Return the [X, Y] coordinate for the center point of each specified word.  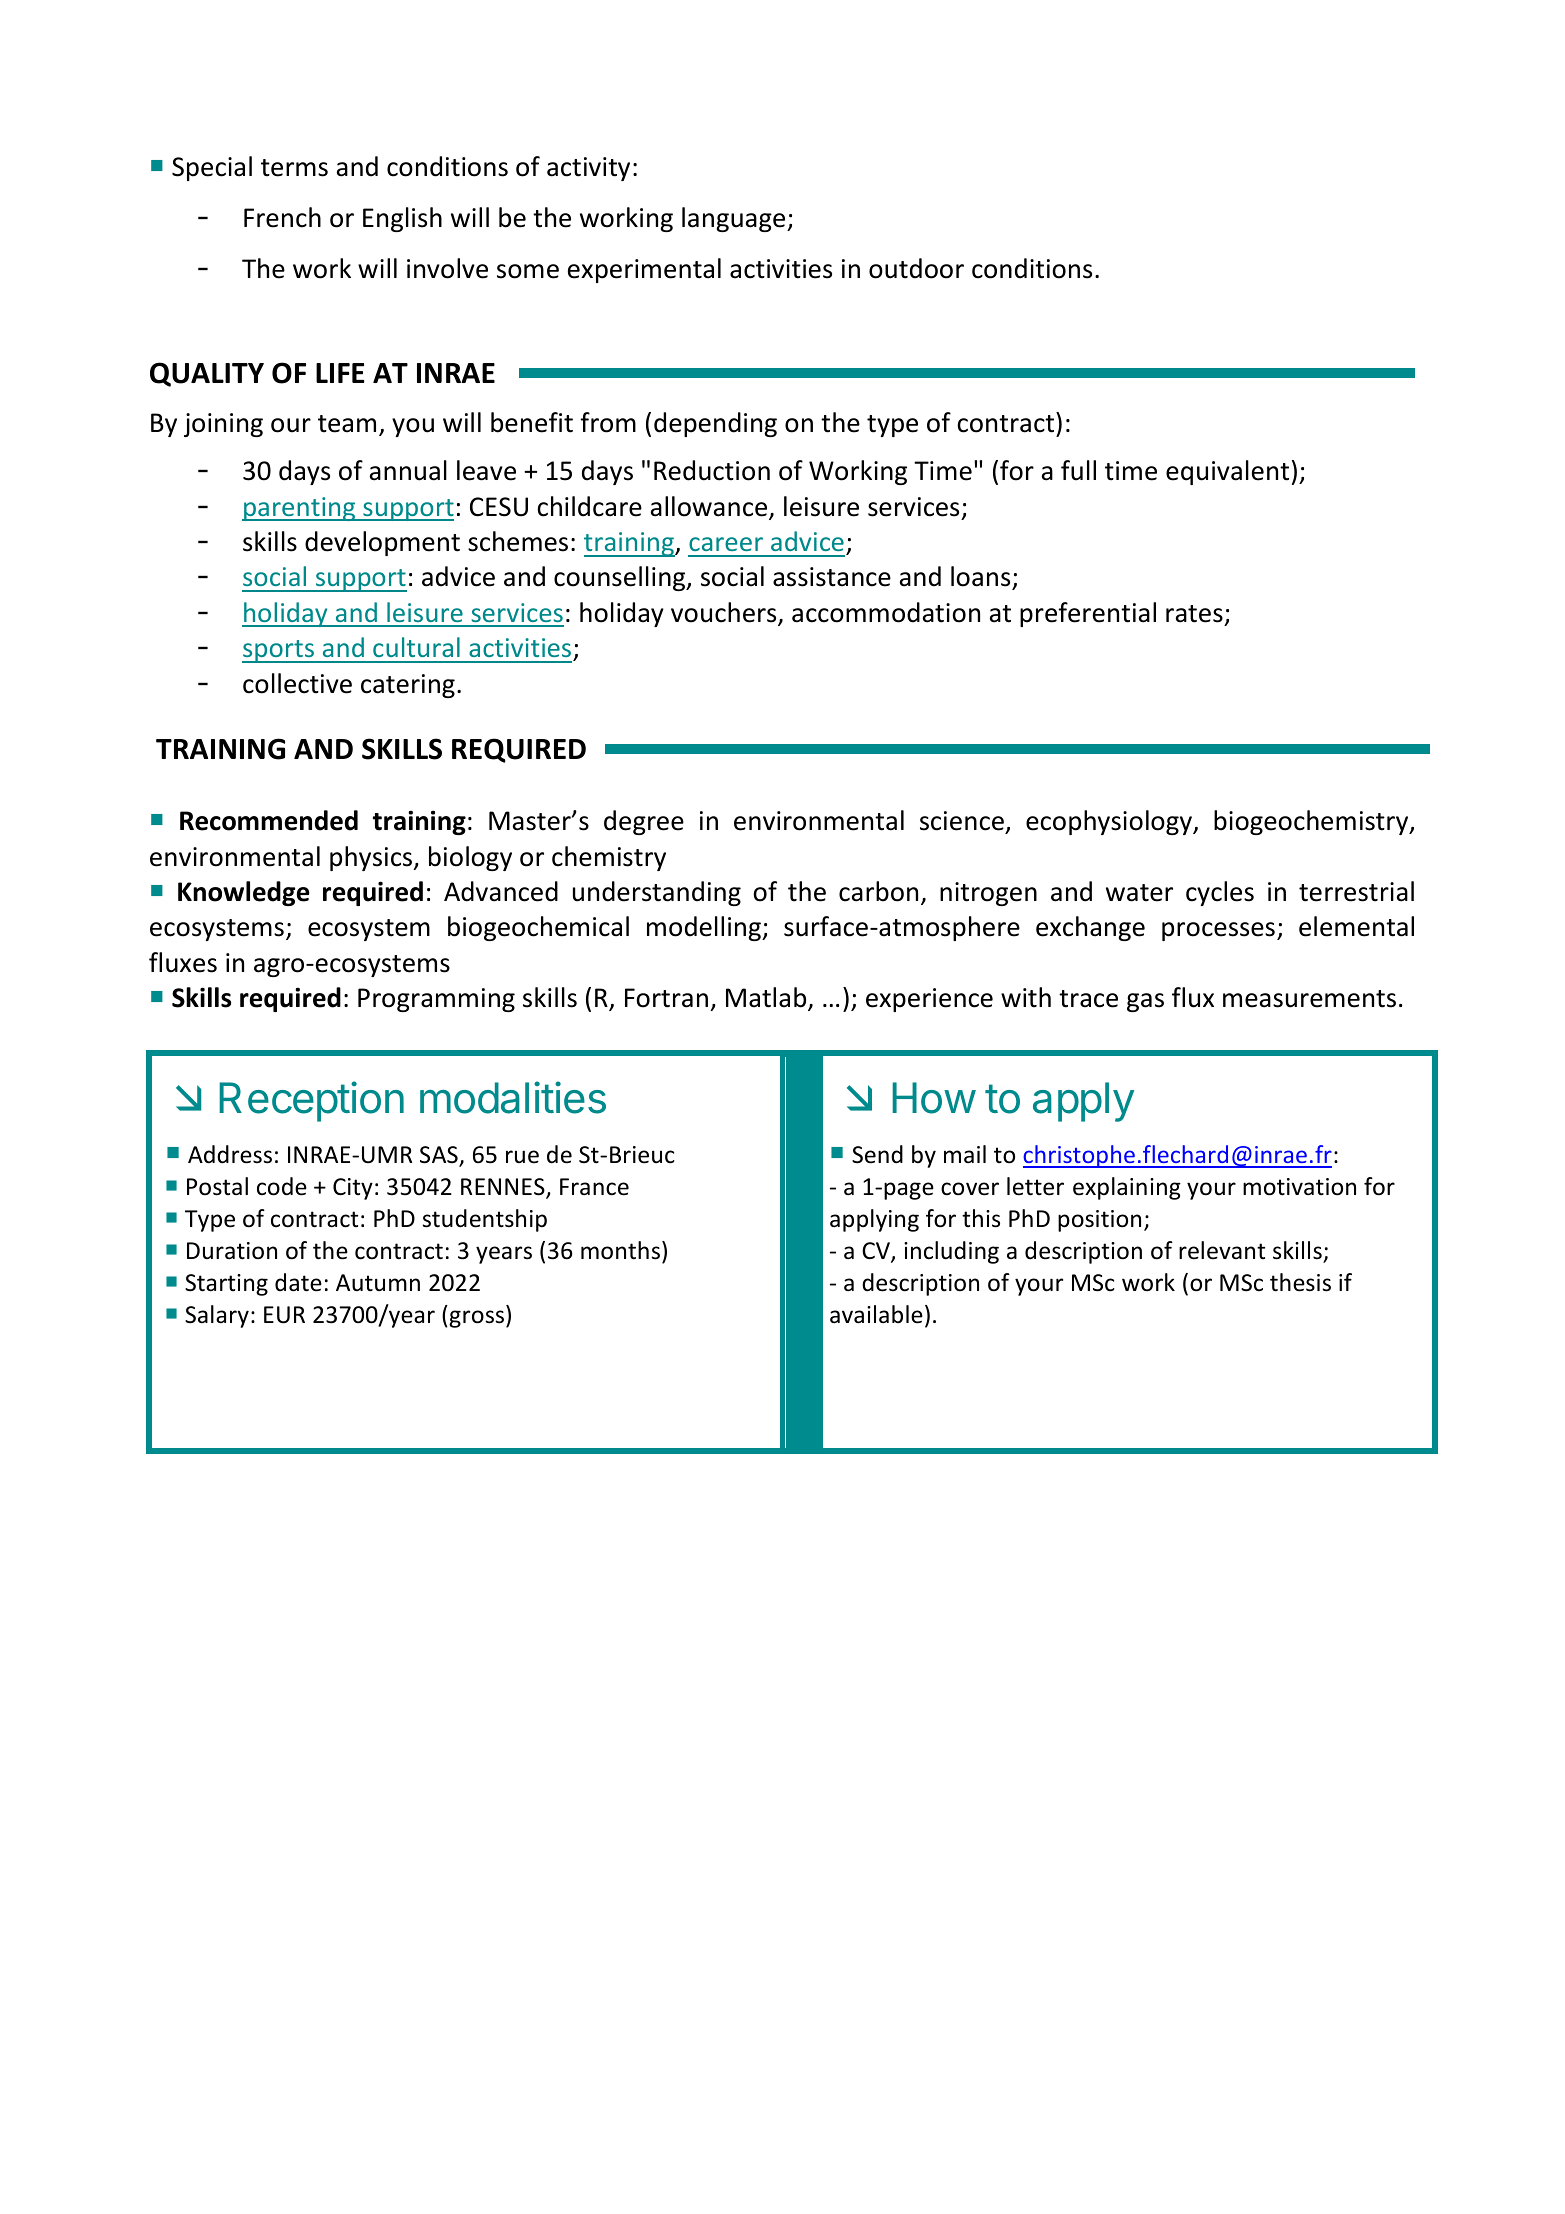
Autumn [378, 1283]
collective [297, 683]
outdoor [916, 268]
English [402, 219]
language [735, 219]
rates [1194, 614]
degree [644, 822]
